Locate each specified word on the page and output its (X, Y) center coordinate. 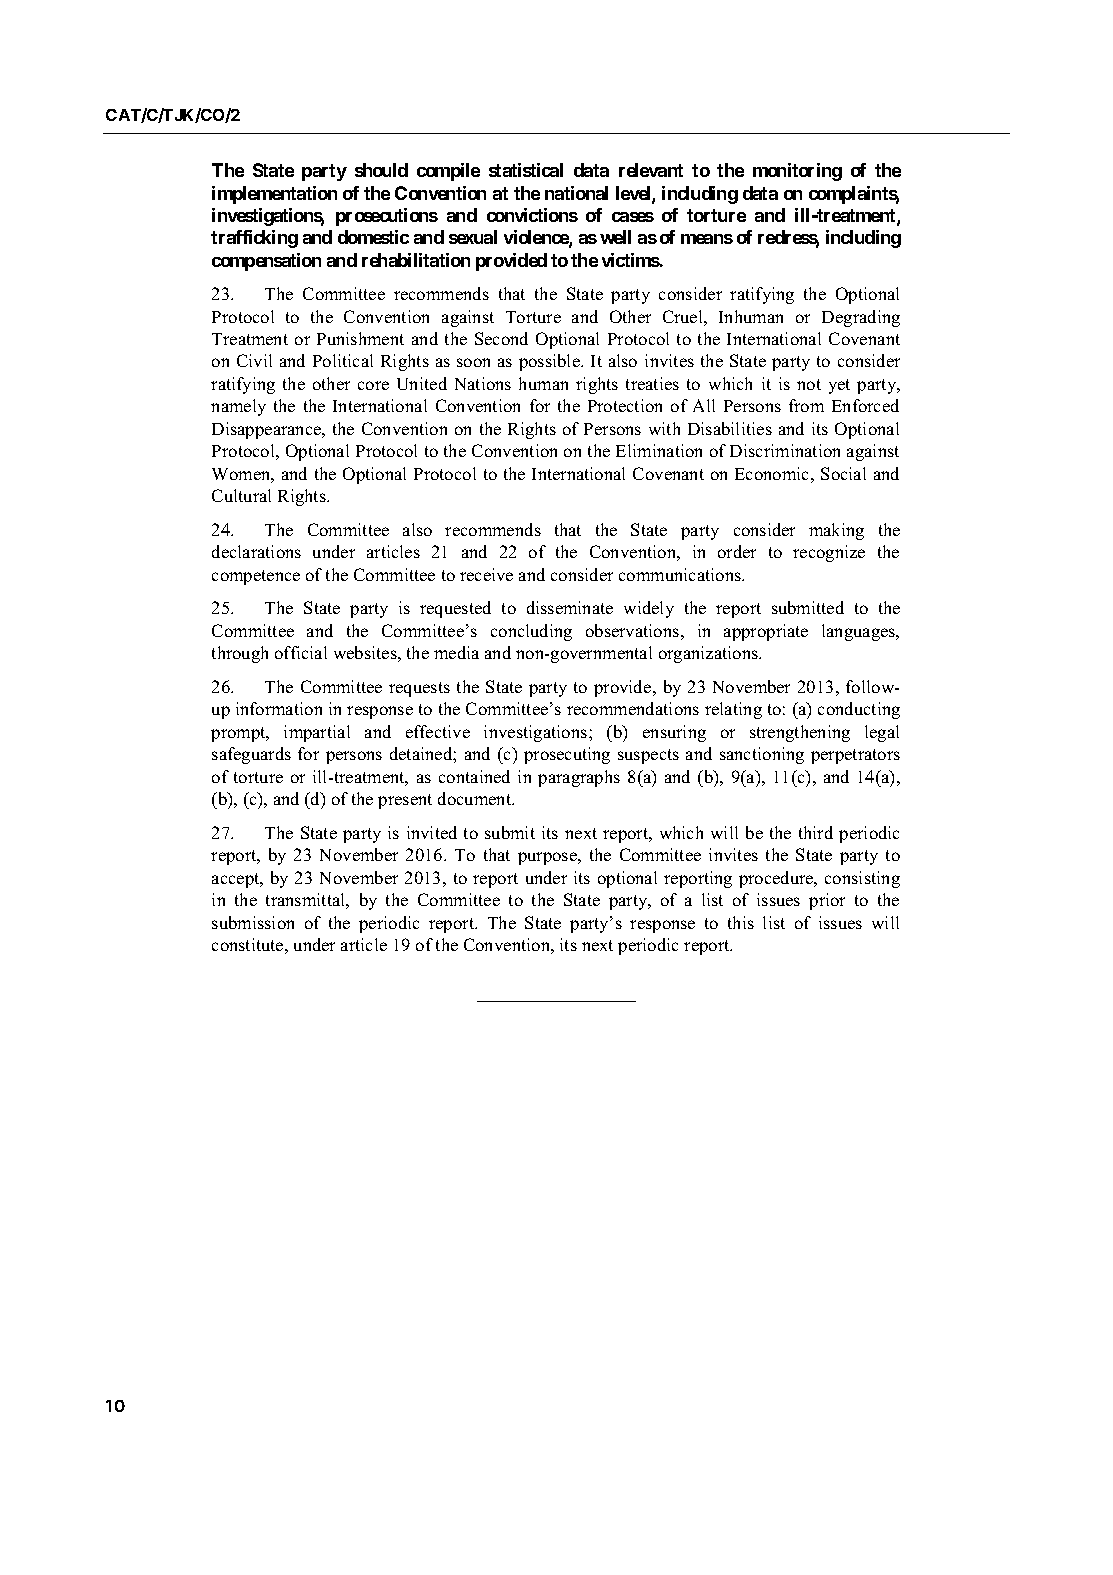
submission (253, 922)
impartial (317, 733)
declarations (256, 551)
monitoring (797, 172)
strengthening (800, 733)
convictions (532, 215)
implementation (274, 195)
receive (486, 574)
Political (343, 360)
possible (550, 362)
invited (432, 832)
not (809, 384)
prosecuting (567, 755)
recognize (829, 553)
